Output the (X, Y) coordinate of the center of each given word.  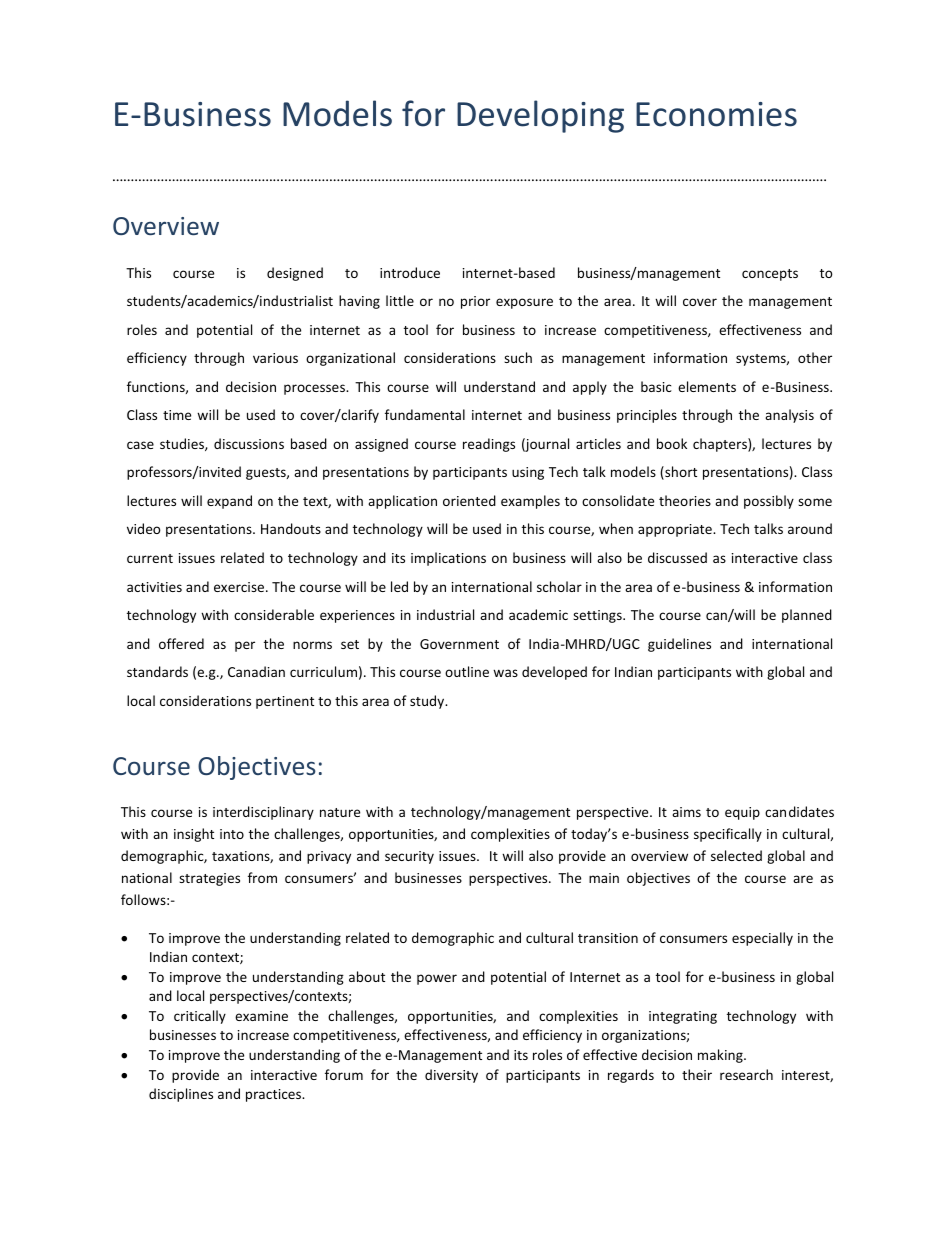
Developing (540, 116)
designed (295, 274)
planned (807, 616)
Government (459, 644)
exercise (240, 587)
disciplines (181, 1095)
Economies (716, 114)
